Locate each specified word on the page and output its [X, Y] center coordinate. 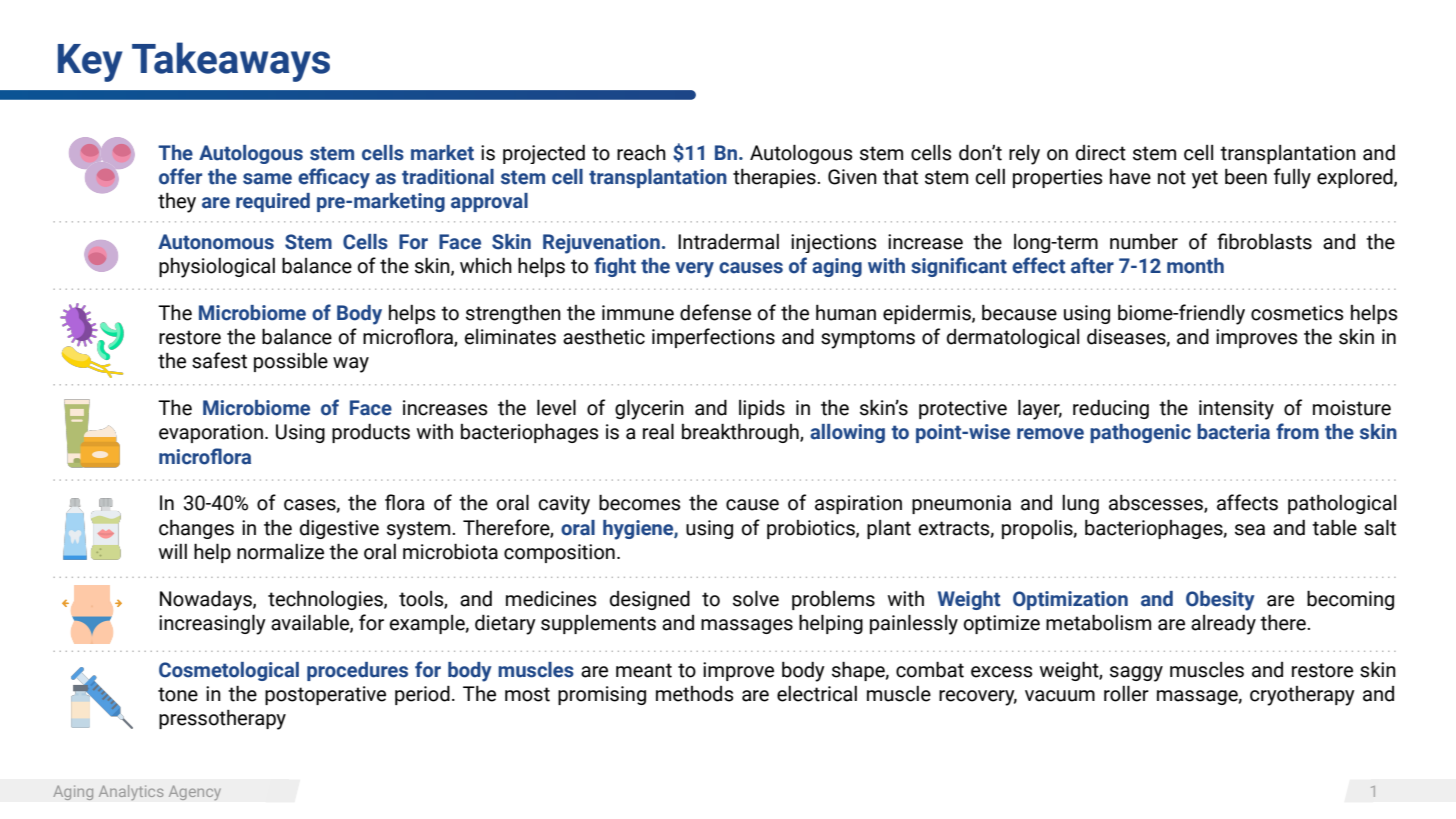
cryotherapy [1302, 696]
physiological [217, 268]
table [1334, 527]
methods [694, 694]
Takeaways [231, 62]
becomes [639, 502]
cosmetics [1297, 313]
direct [1101, 153]
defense [715, 312]
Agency [195, 793]
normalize [280, 552]
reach [641, 152]
